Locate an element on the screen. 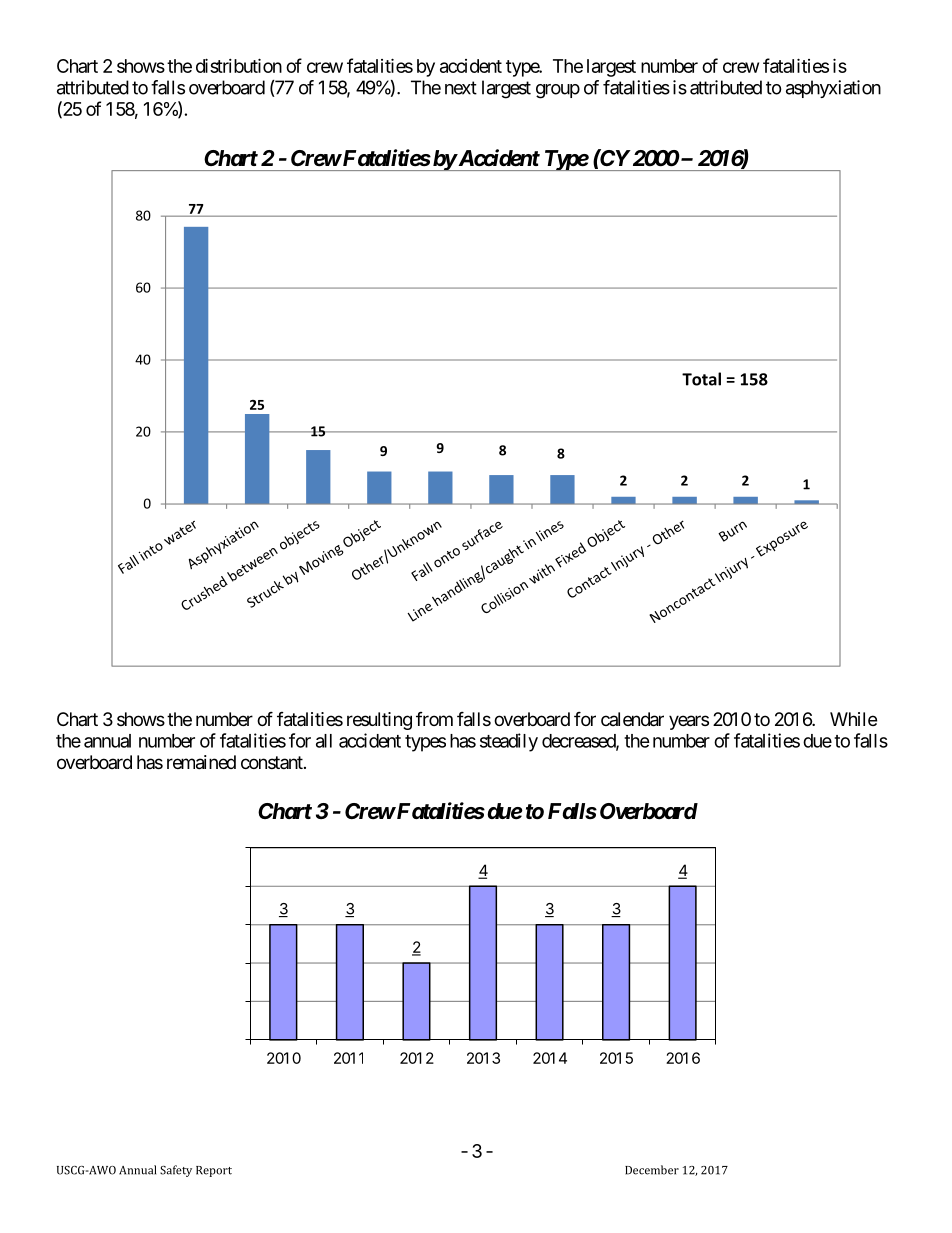  asphyxiation is located at coordinates (833, 89).
